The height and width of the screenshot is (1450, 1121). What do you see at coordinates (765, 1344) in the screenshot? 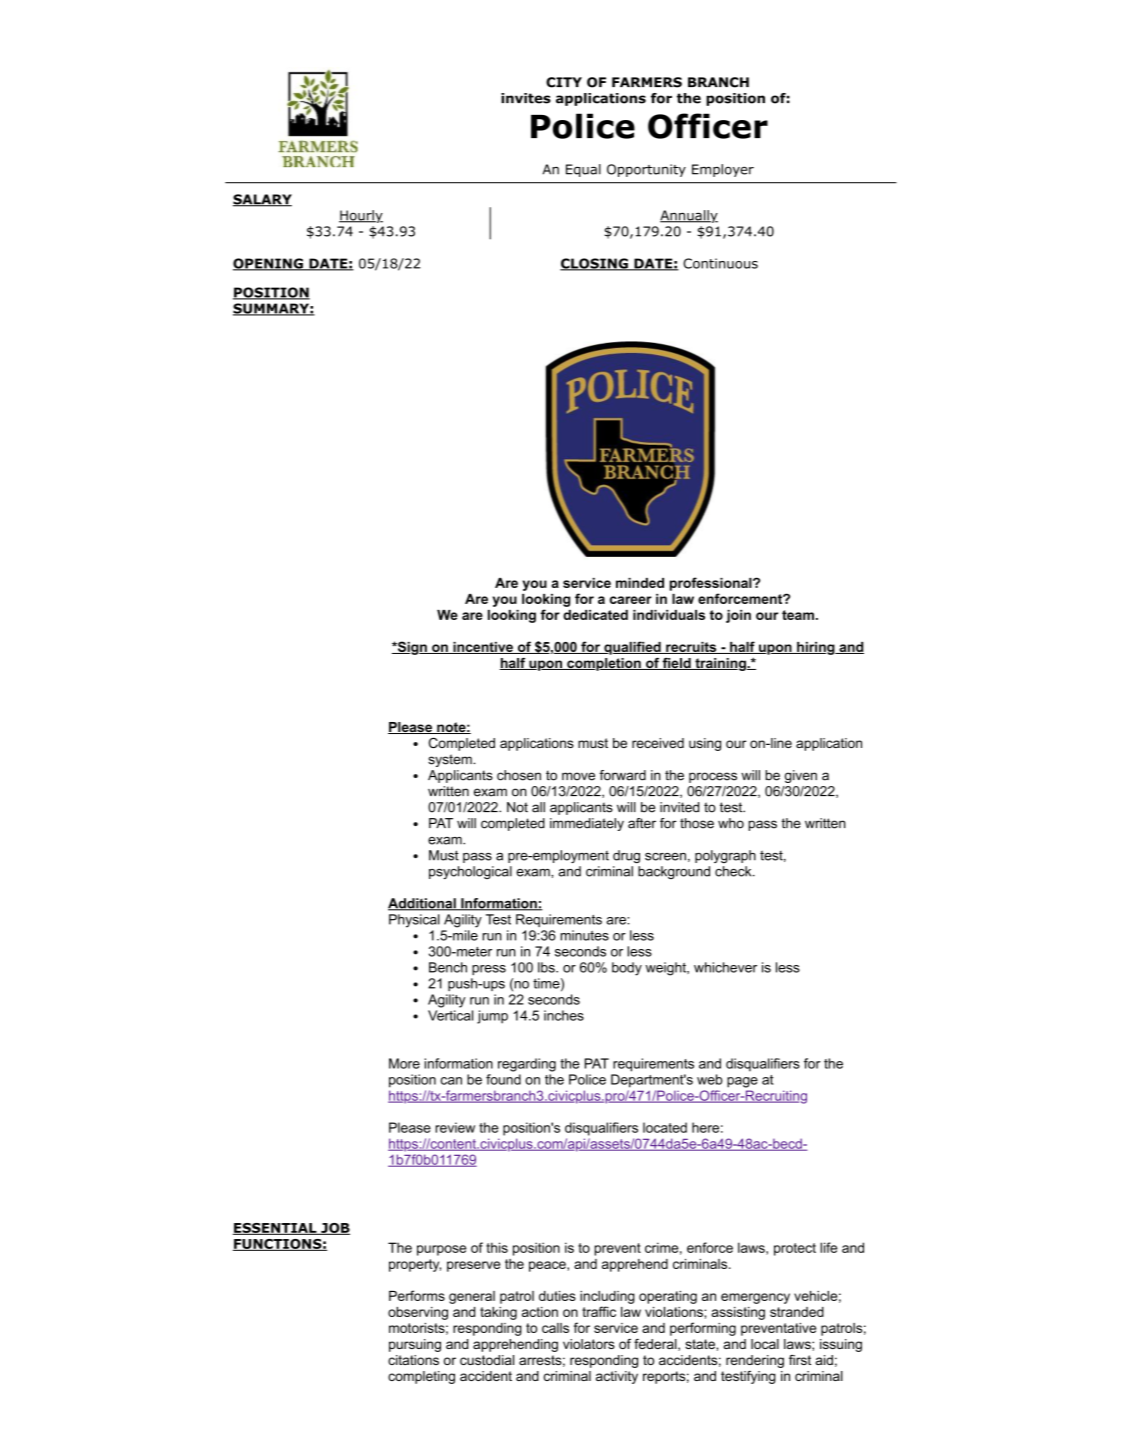
I see `local` at bounding box center [765, 1344].
